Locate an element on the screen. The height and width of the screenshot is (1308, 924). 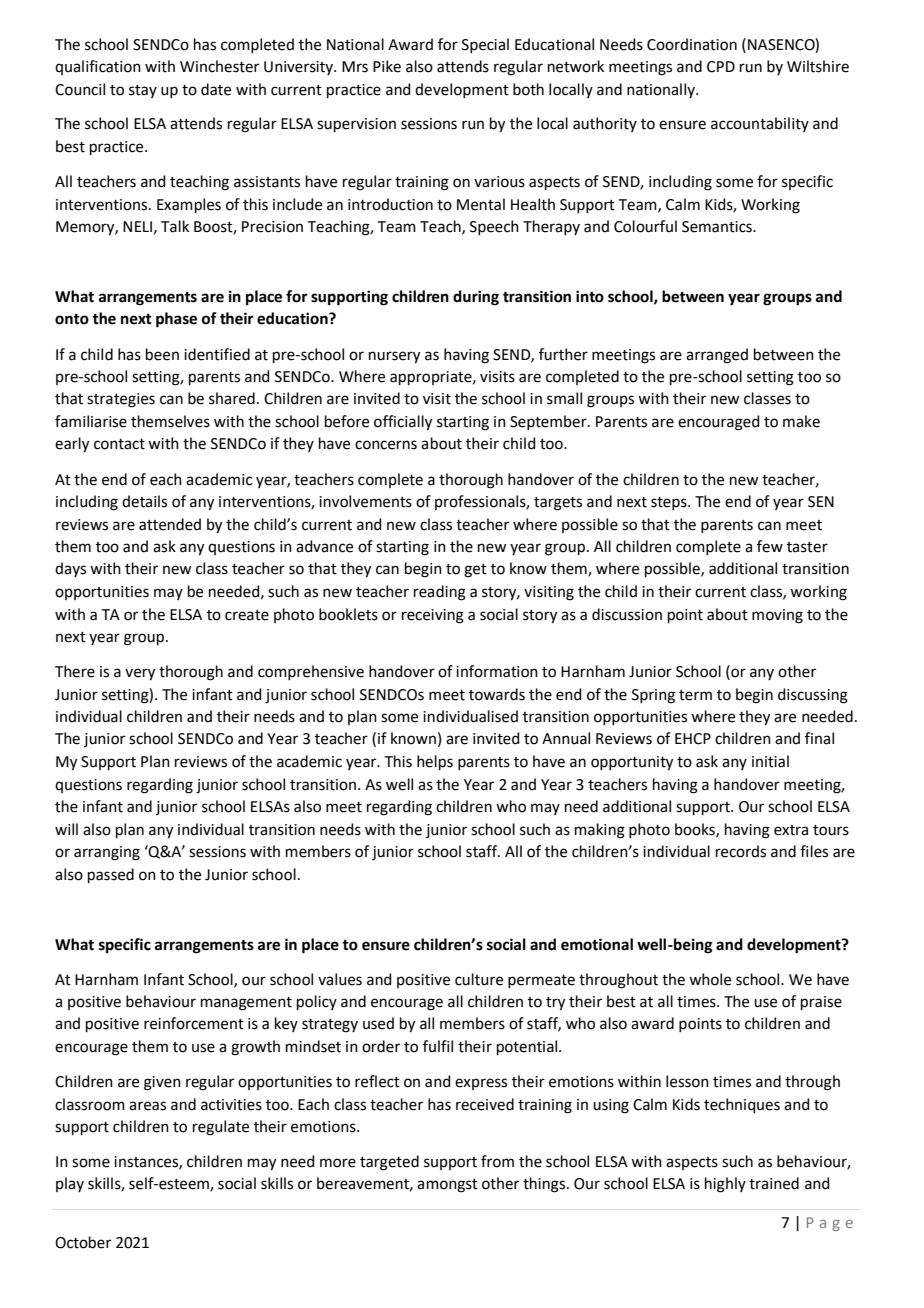
arranging is located at coordinates (107, 853).
